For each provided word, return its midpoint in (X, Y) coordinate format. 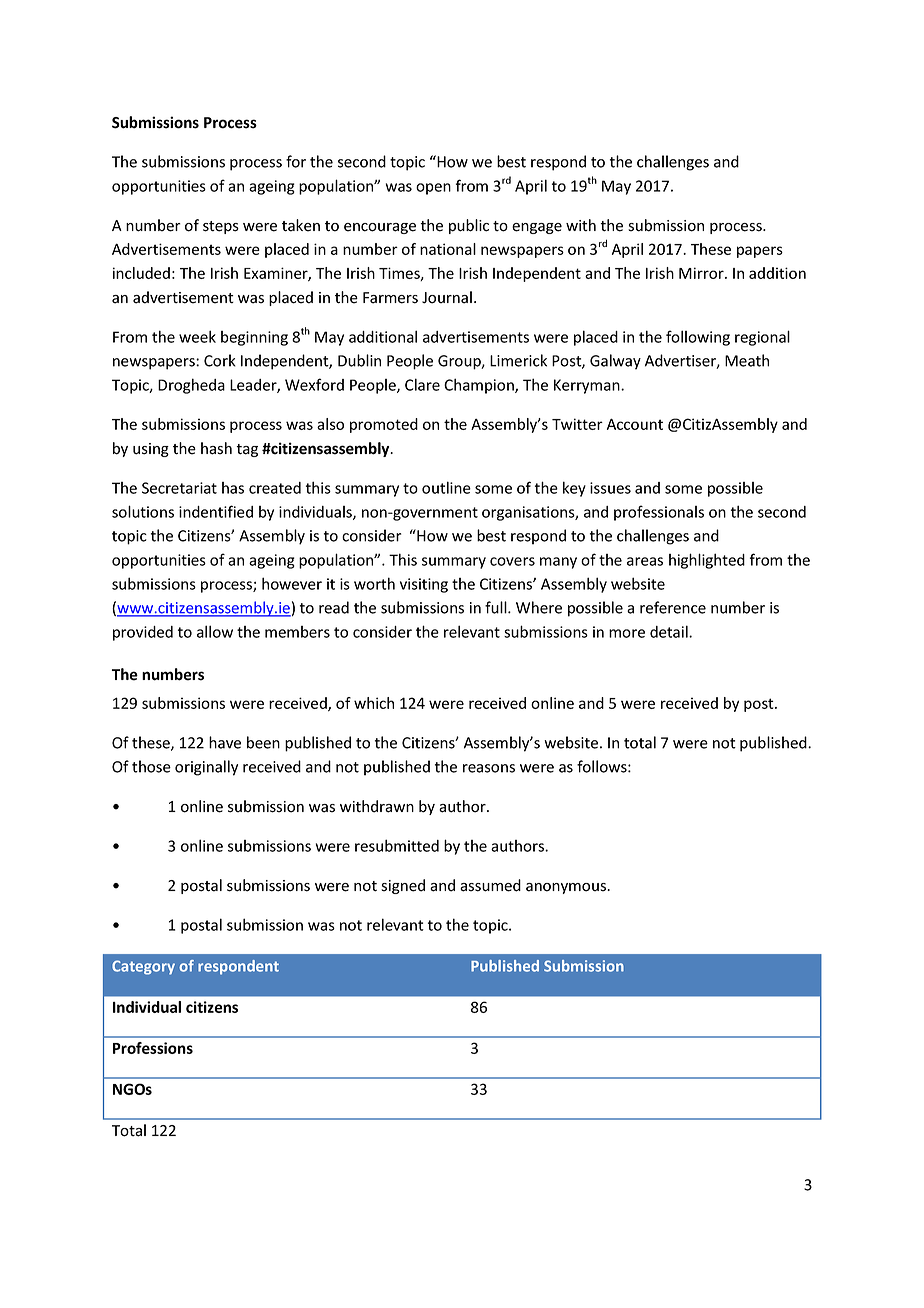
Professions (153, 1048)
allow (215, 631)
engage (537, 228)
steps (221, 227)
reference (673, 607)
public (469, 226)
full (497, 607)
